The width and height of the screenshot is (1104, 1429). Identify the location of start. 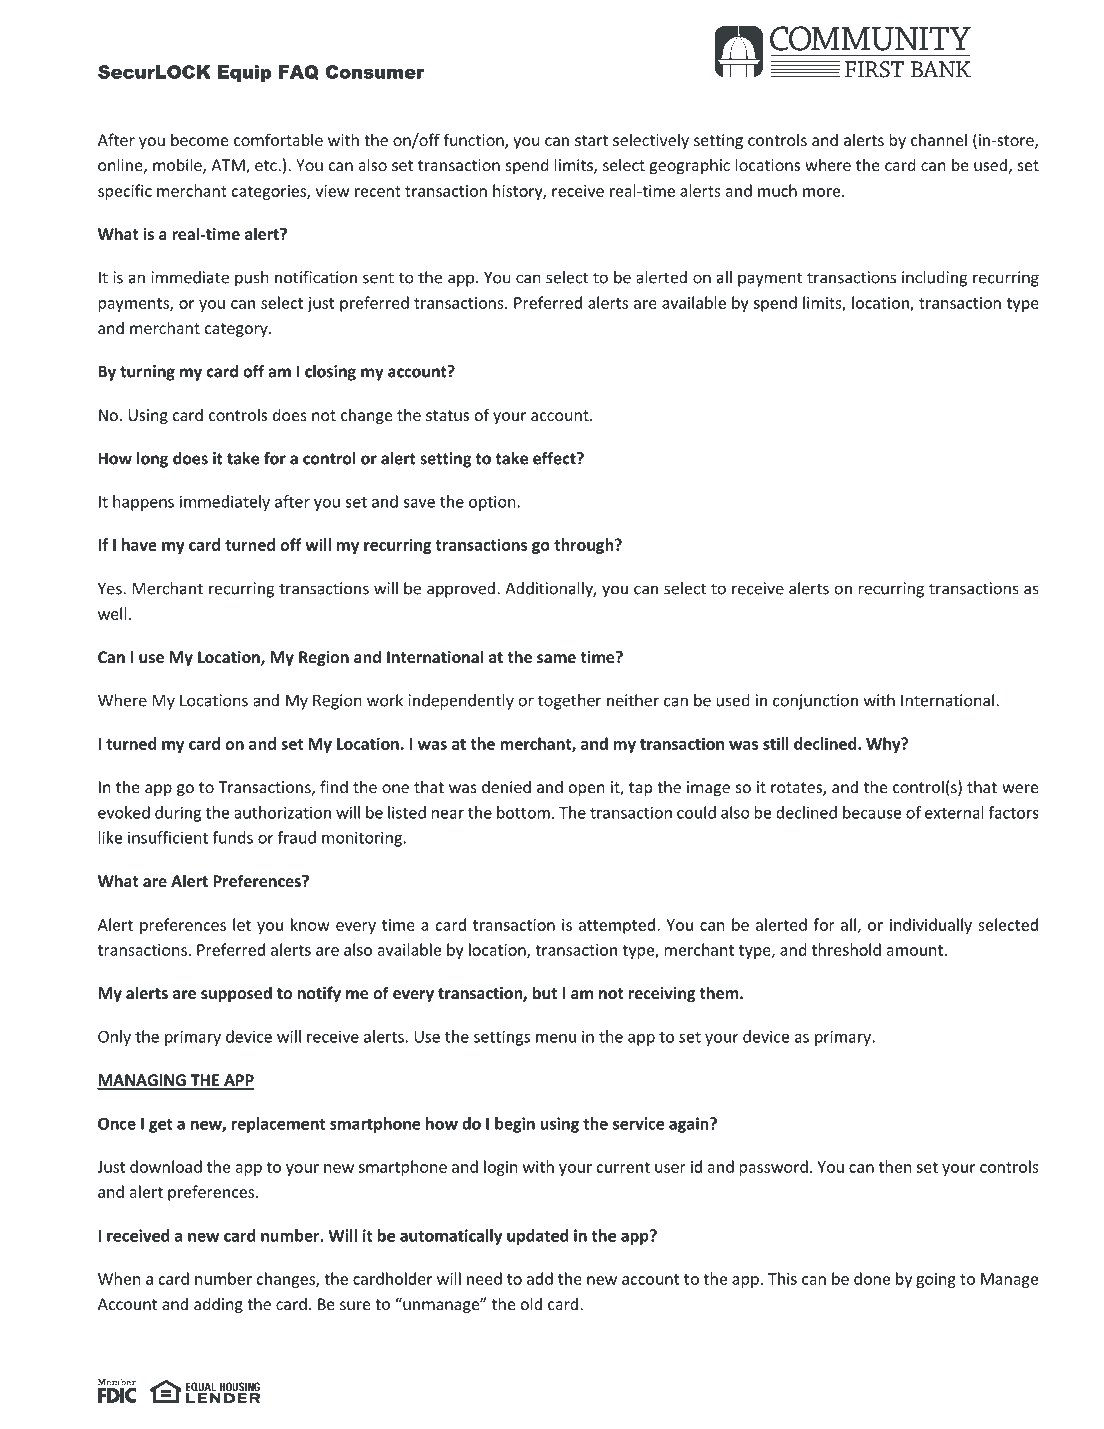
(591, 140).
